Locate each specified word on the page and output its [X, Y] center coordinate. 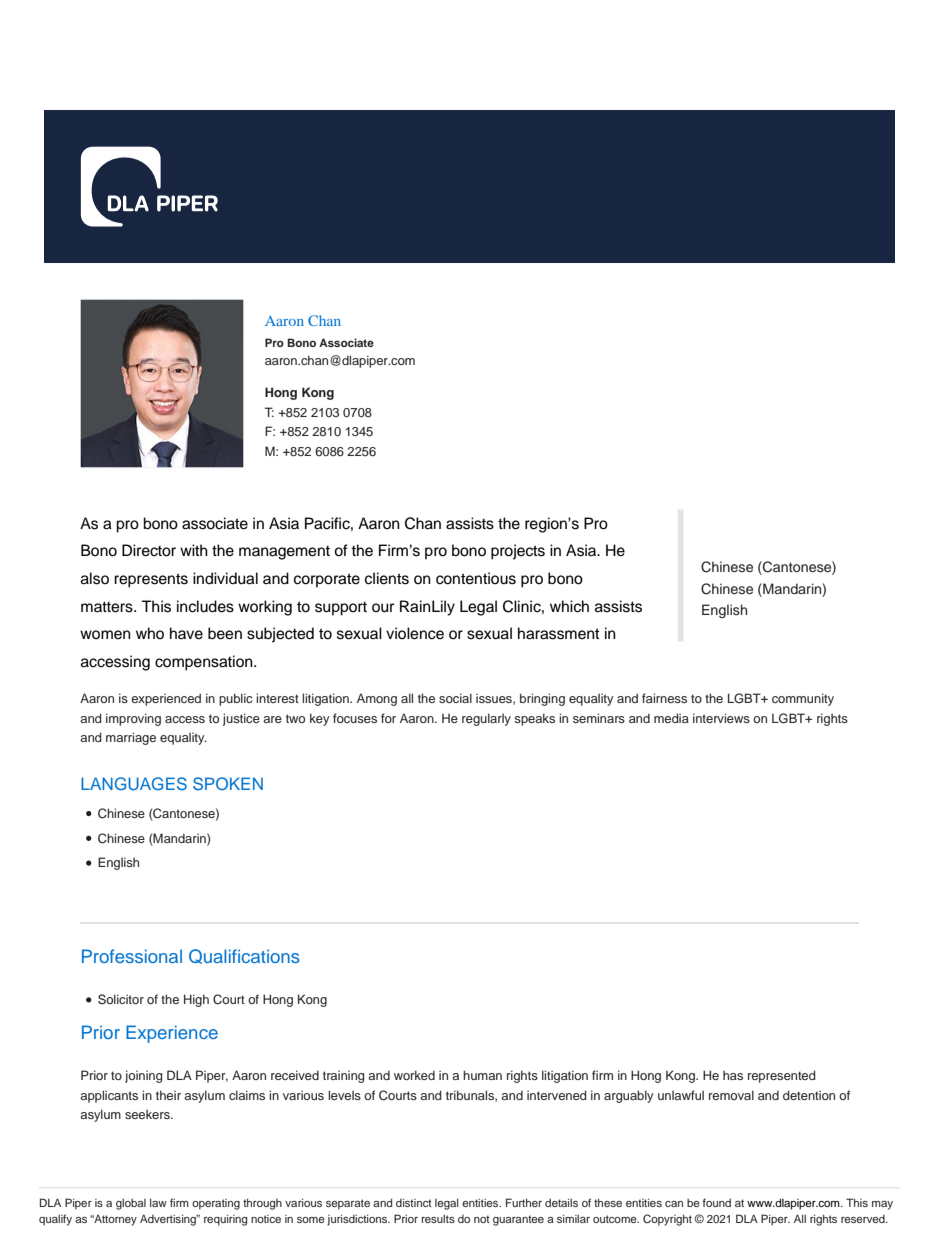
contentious [476, 578]
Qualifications [244, 956]
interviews [721, 718]
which [569, 606]
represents [151, 580]
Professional [132, 956]
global [131, 1204]
